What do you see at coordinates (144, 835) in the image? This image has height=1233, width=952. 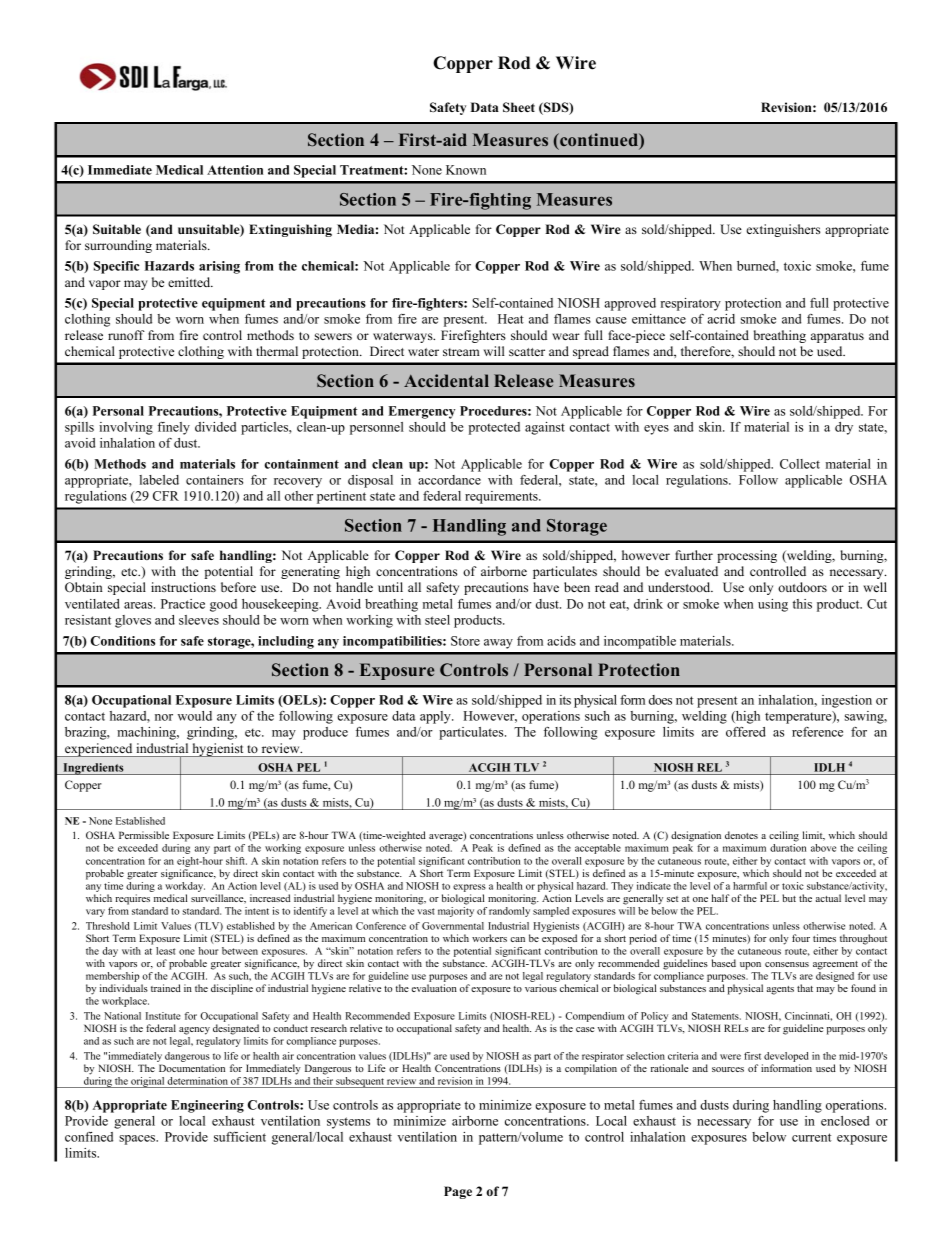 I see `Permissible` at bounding box center [144, 835].
